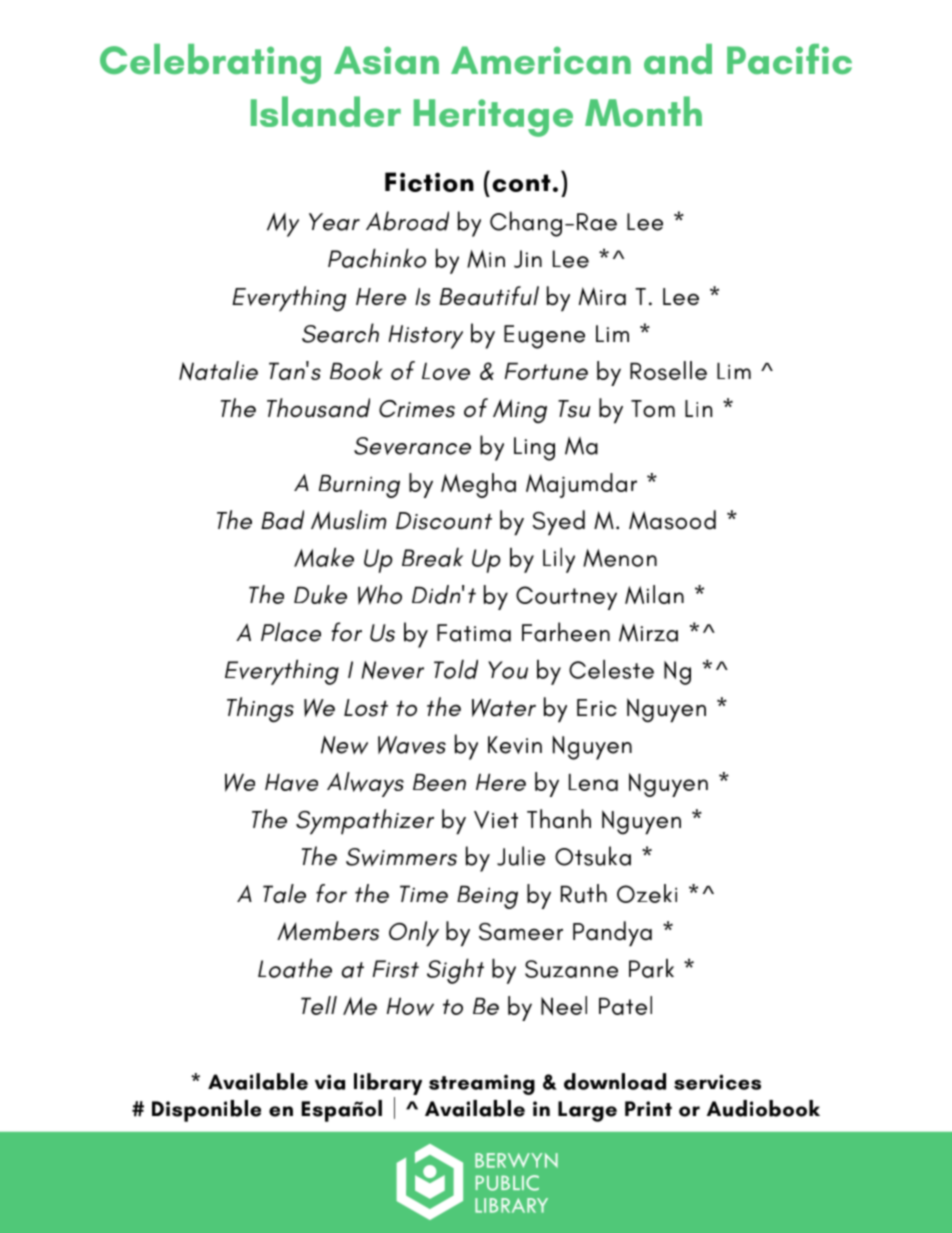  Describe the element at coordinates (653, 408) in the screenshot. I see `Tom` at that location.
